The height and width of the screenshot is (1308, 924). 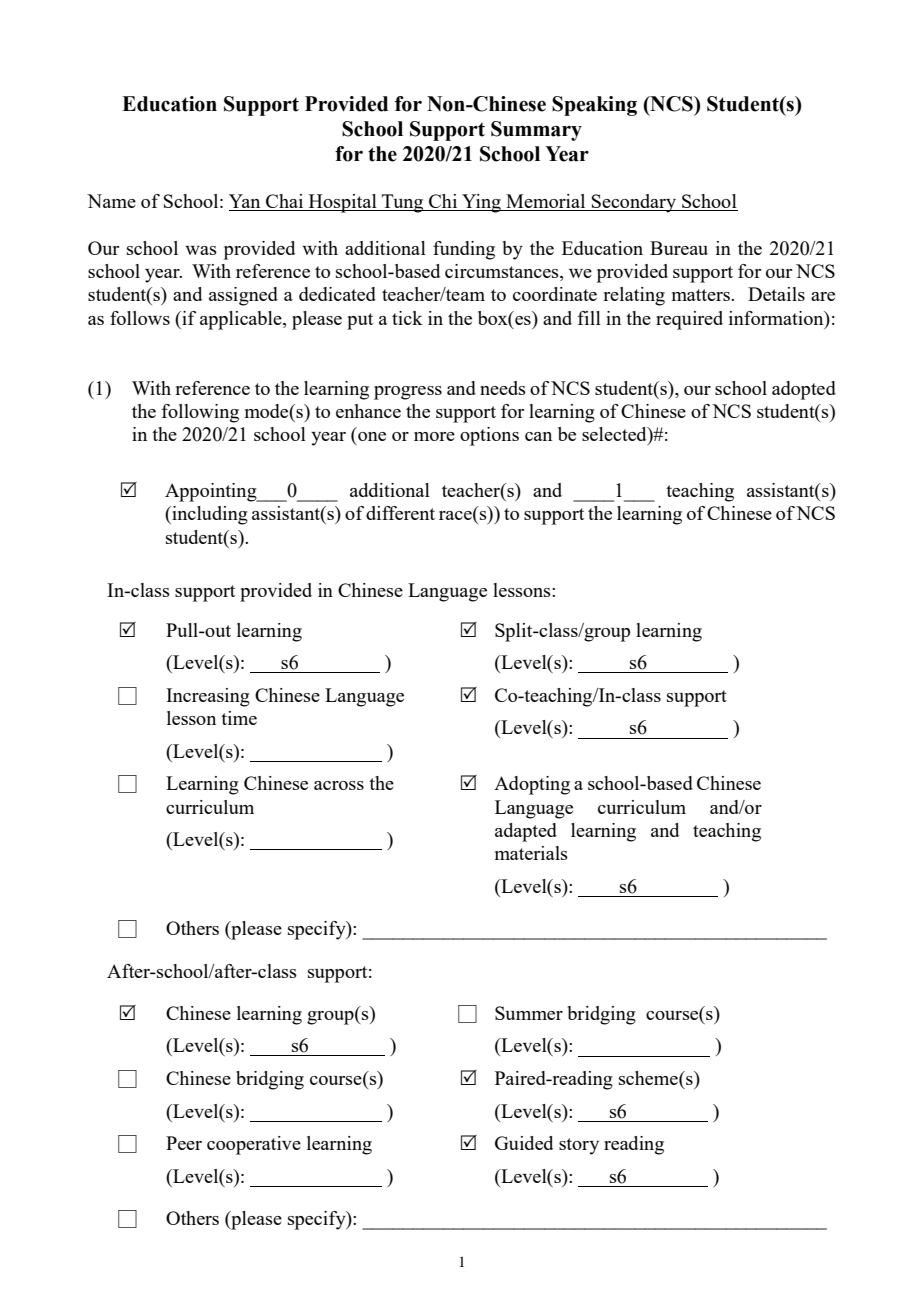 I want to click on Increasing, so click(x=208, y=697).
